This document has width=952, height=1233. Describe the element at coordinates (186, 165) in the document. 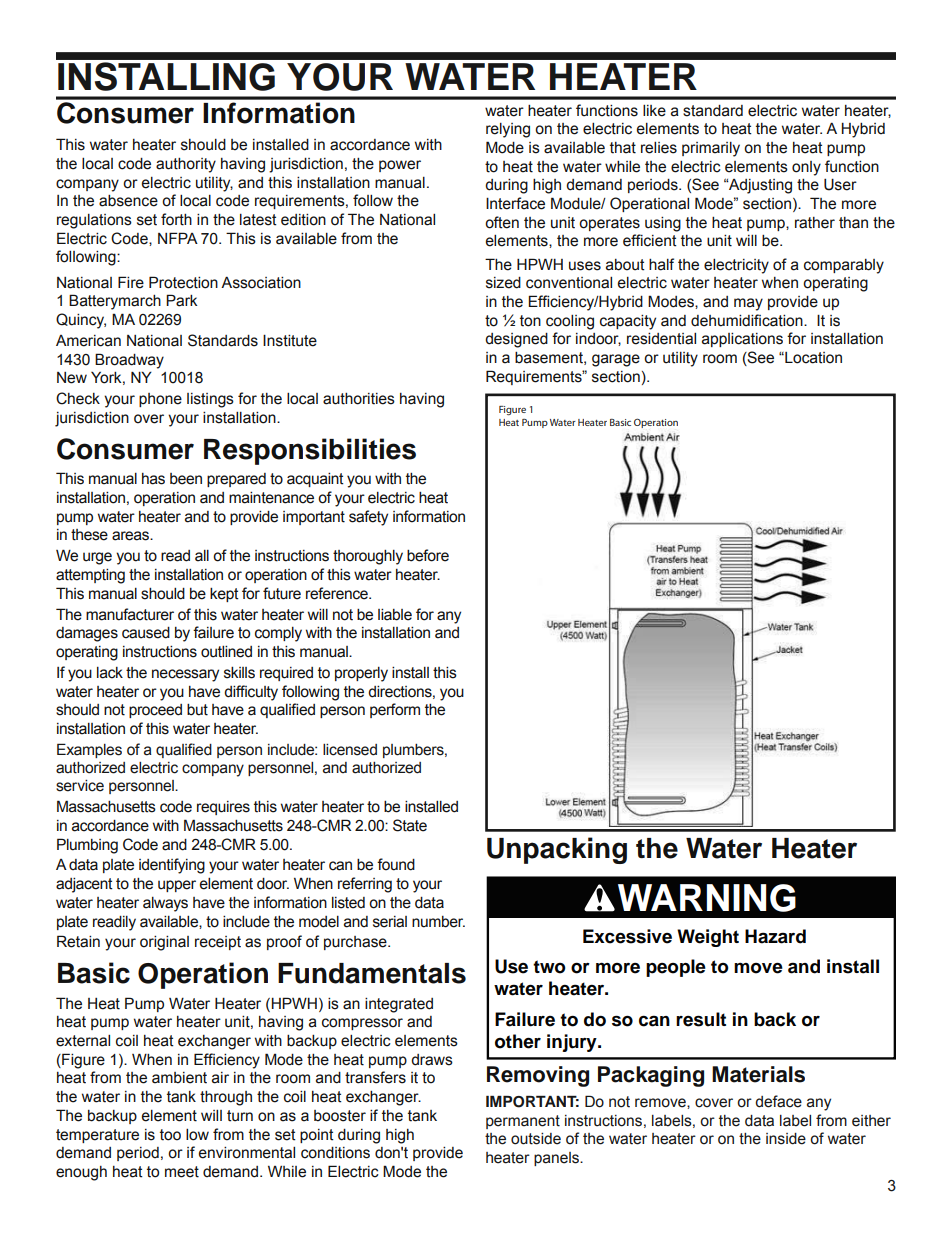

I see `authority` at that location.
